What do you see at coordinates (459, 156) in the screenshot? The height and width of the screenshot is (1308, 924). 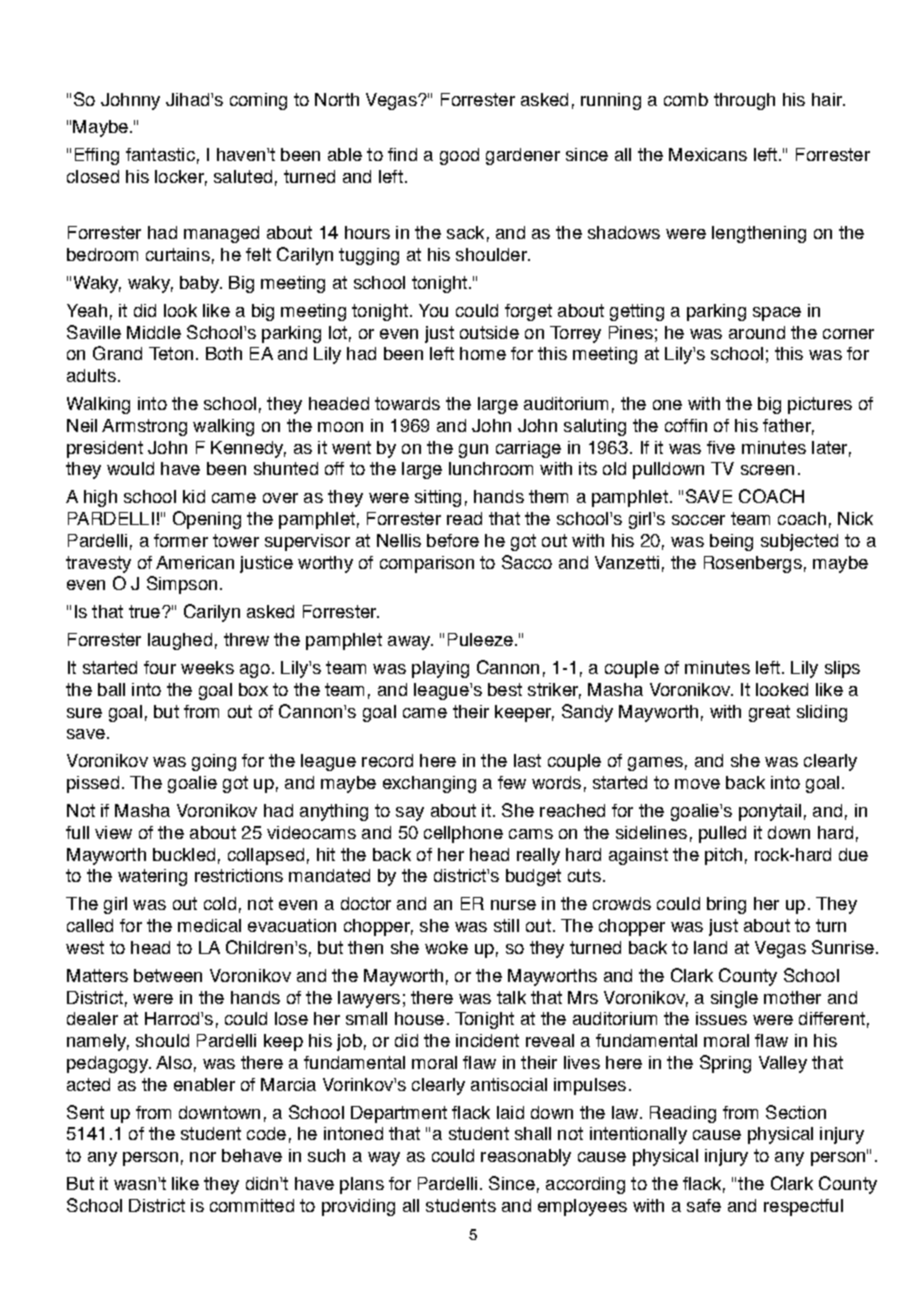 I see `good` at bounding box center [459, 156].
